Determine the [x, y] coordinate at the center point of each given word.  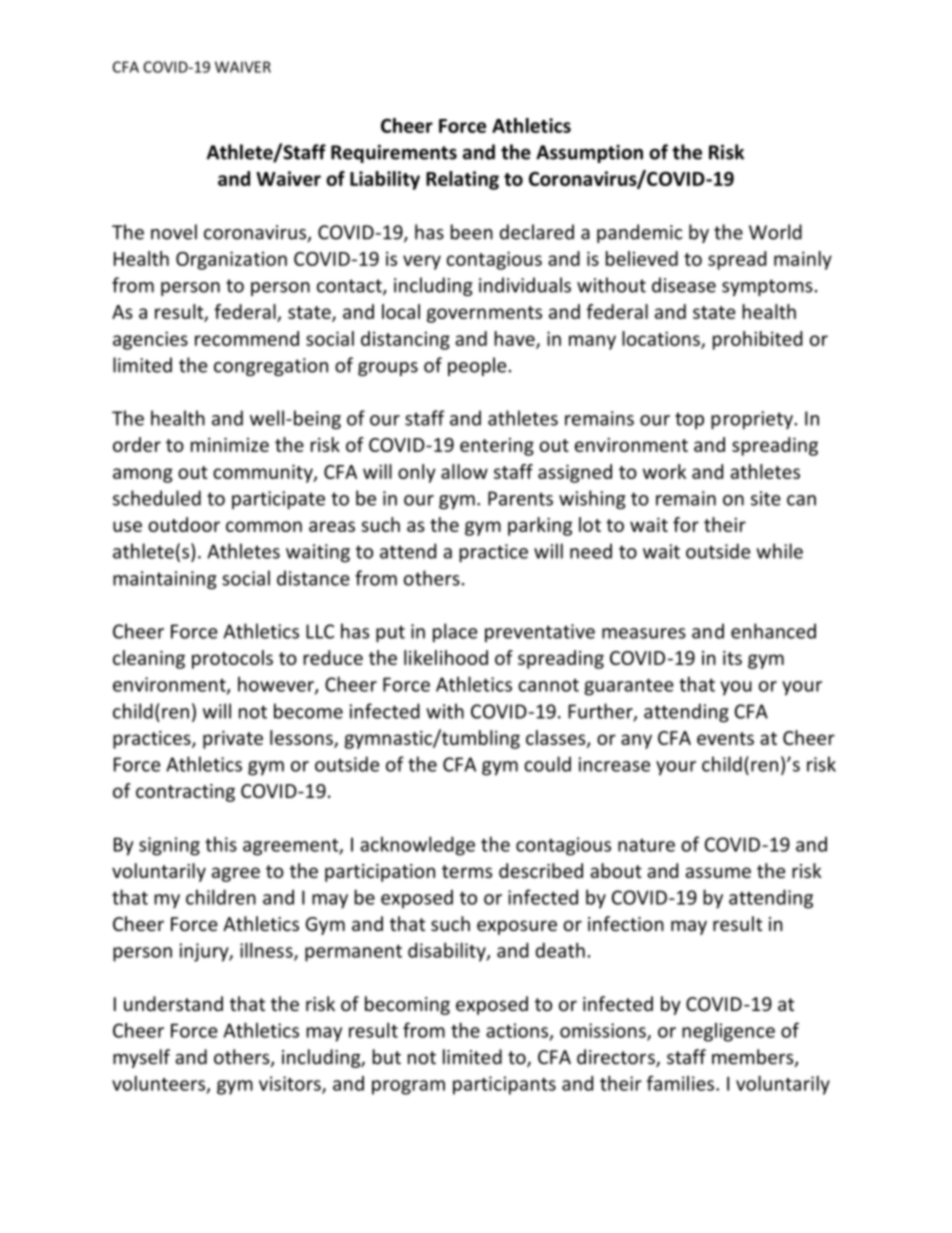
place [455, 633]
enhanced [773, 631]
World [775, 232]
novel [174, 232]
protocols [232, 659]
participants [504, 1085]
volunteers [158, 1083]
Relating [462, 180]
